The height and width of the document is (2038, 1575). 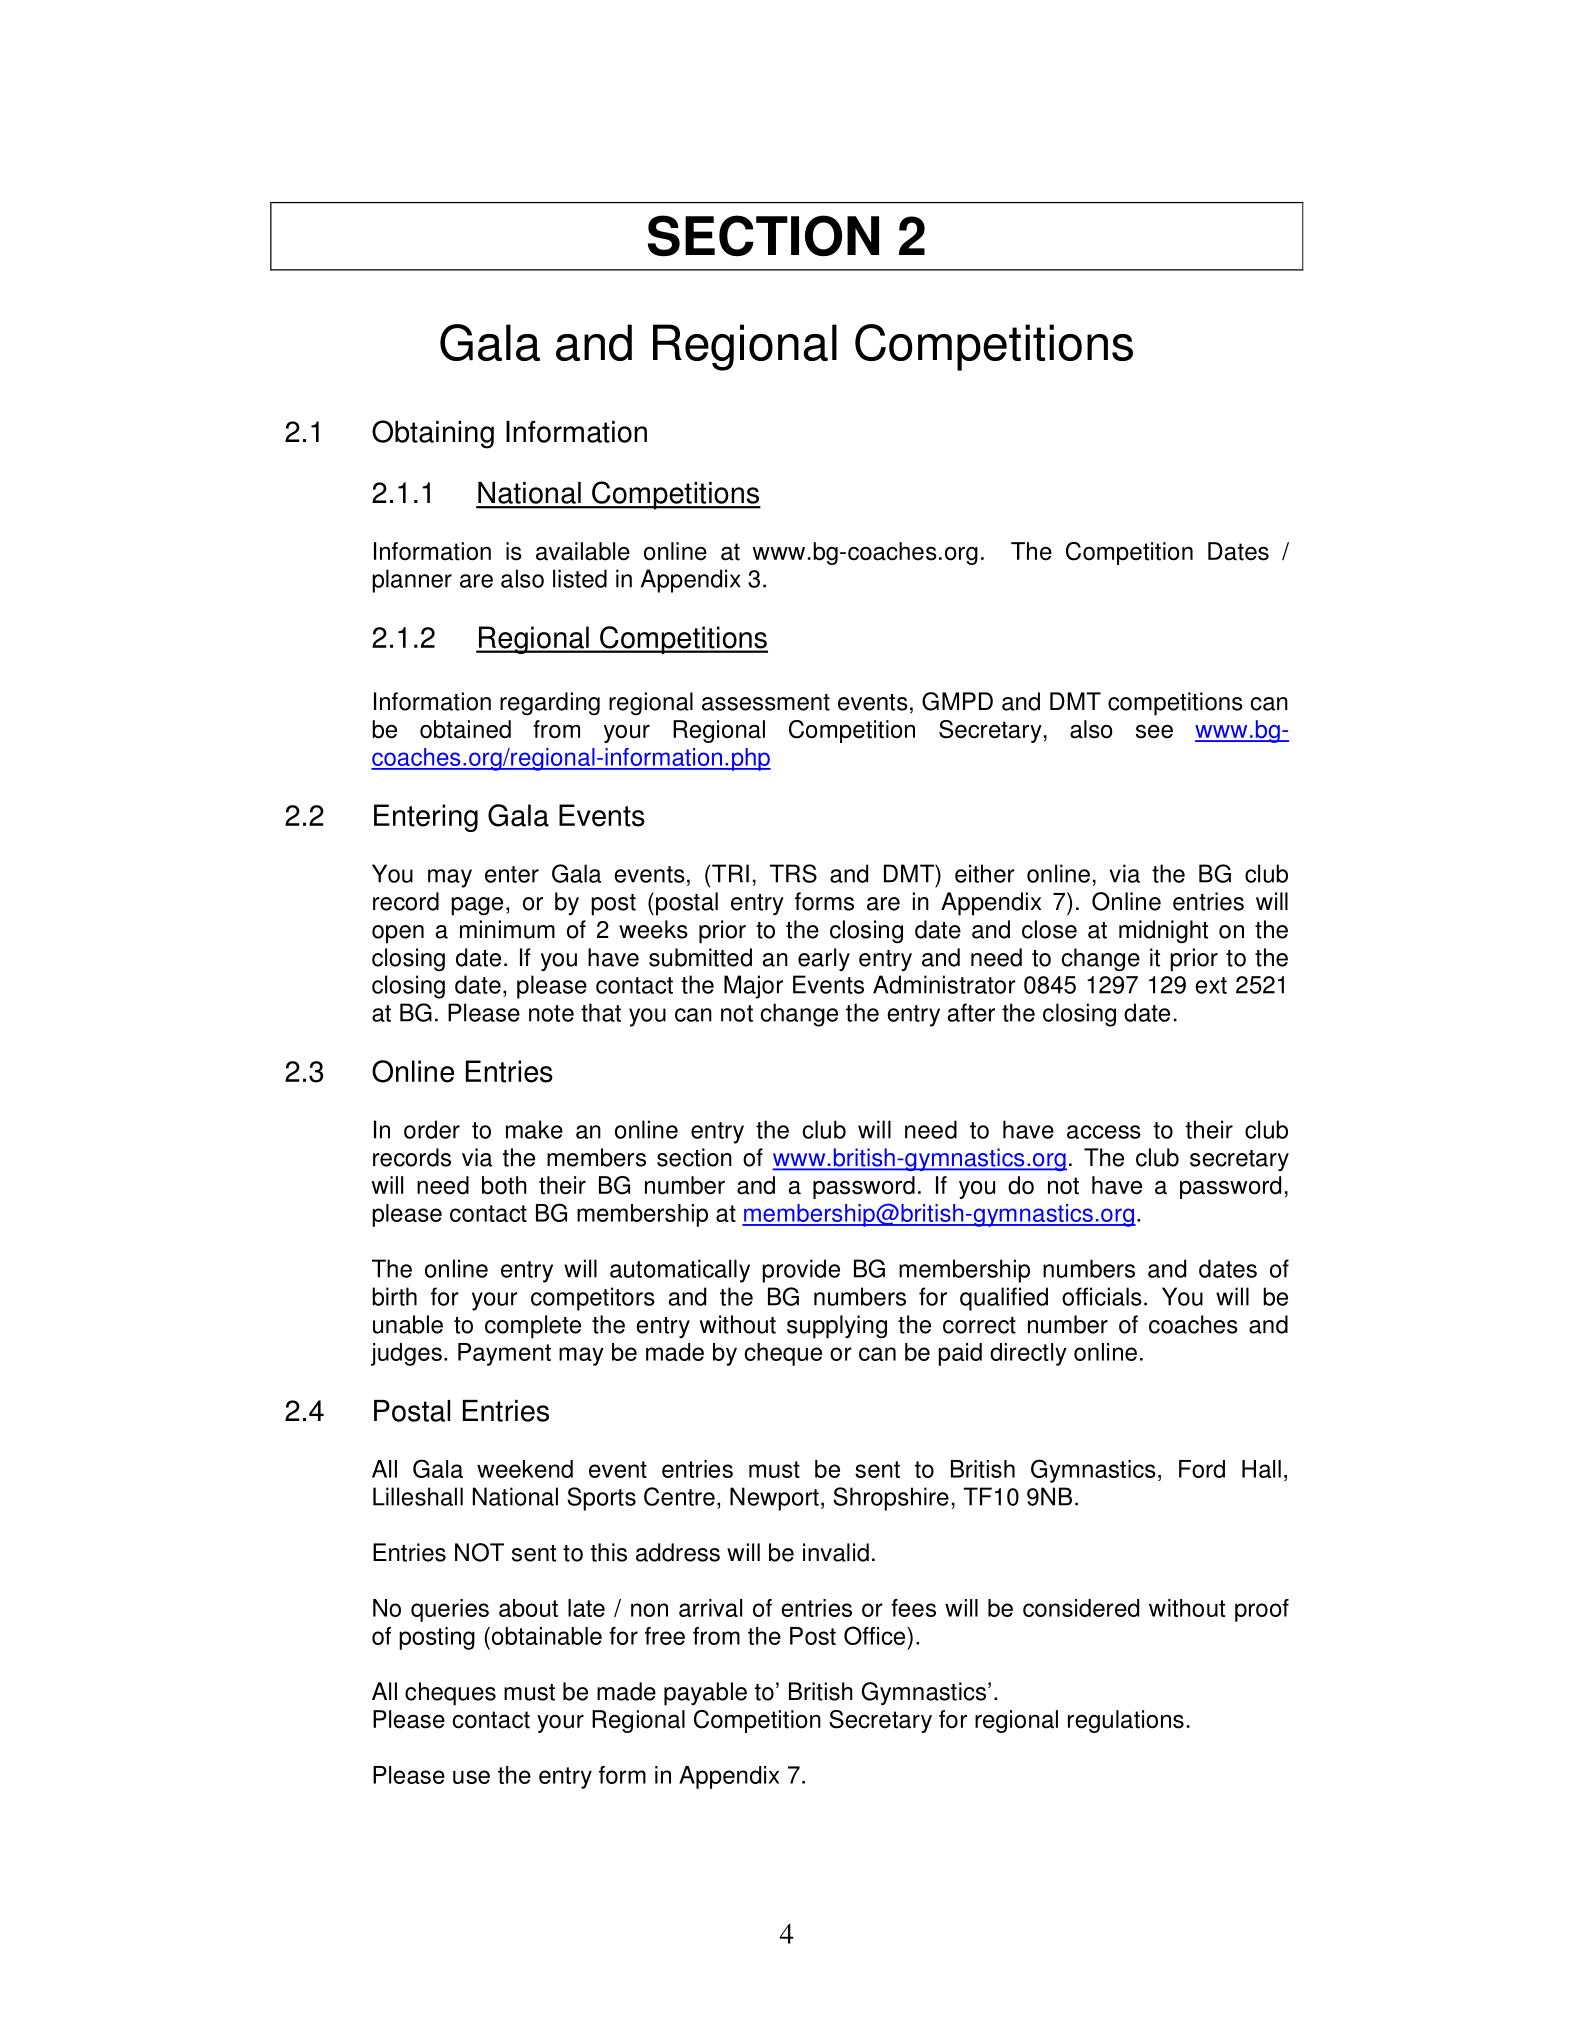 What do you see at coordinates (471, 1777) in the document?
I see `use` at bounding box center [471, 1777].
